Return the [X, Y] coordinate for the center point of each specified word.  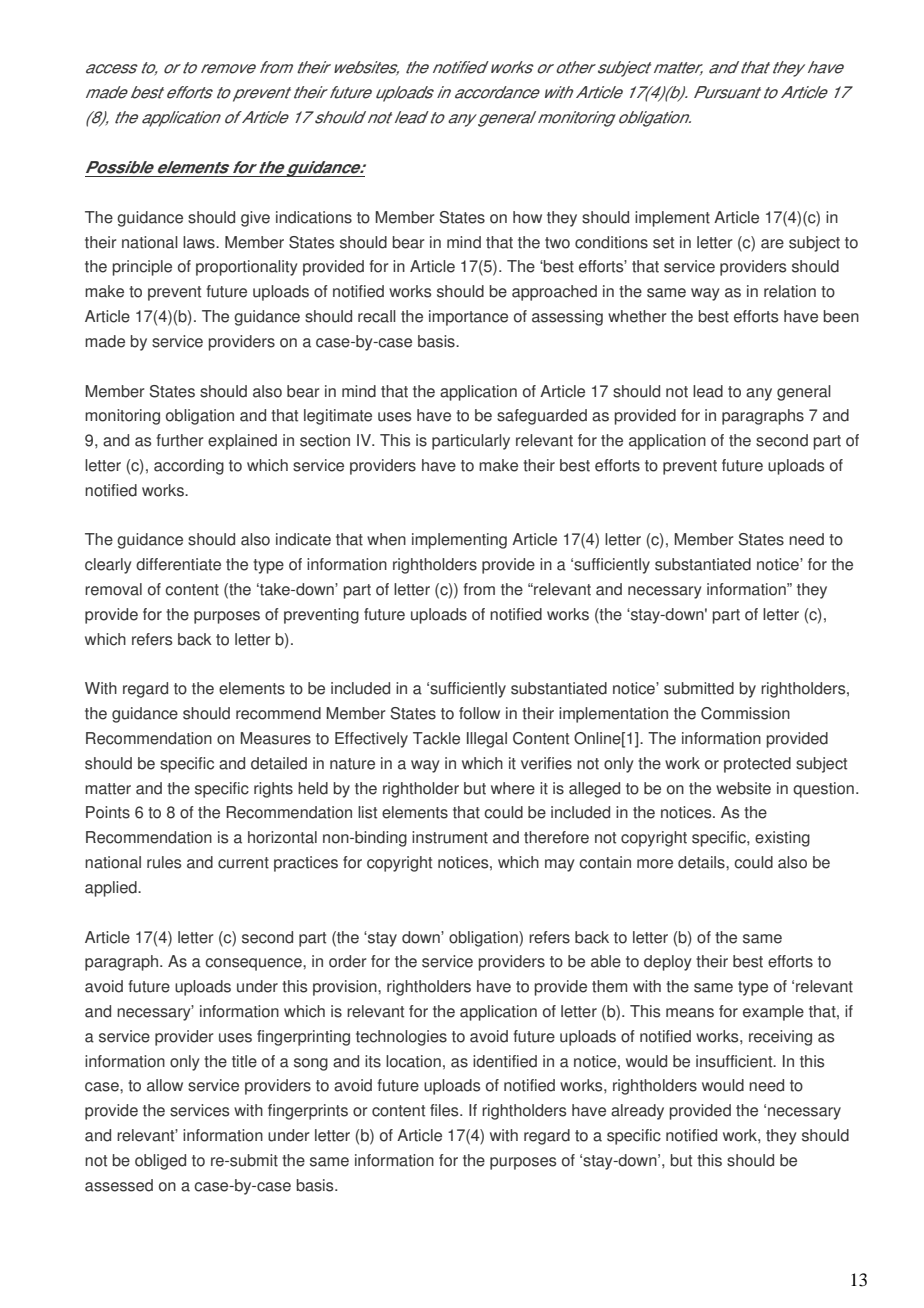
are [772, 244]
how [527, 217]
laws [200, 242]
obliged [160, 1162]
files [445, 1110]
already [637, 1112]
